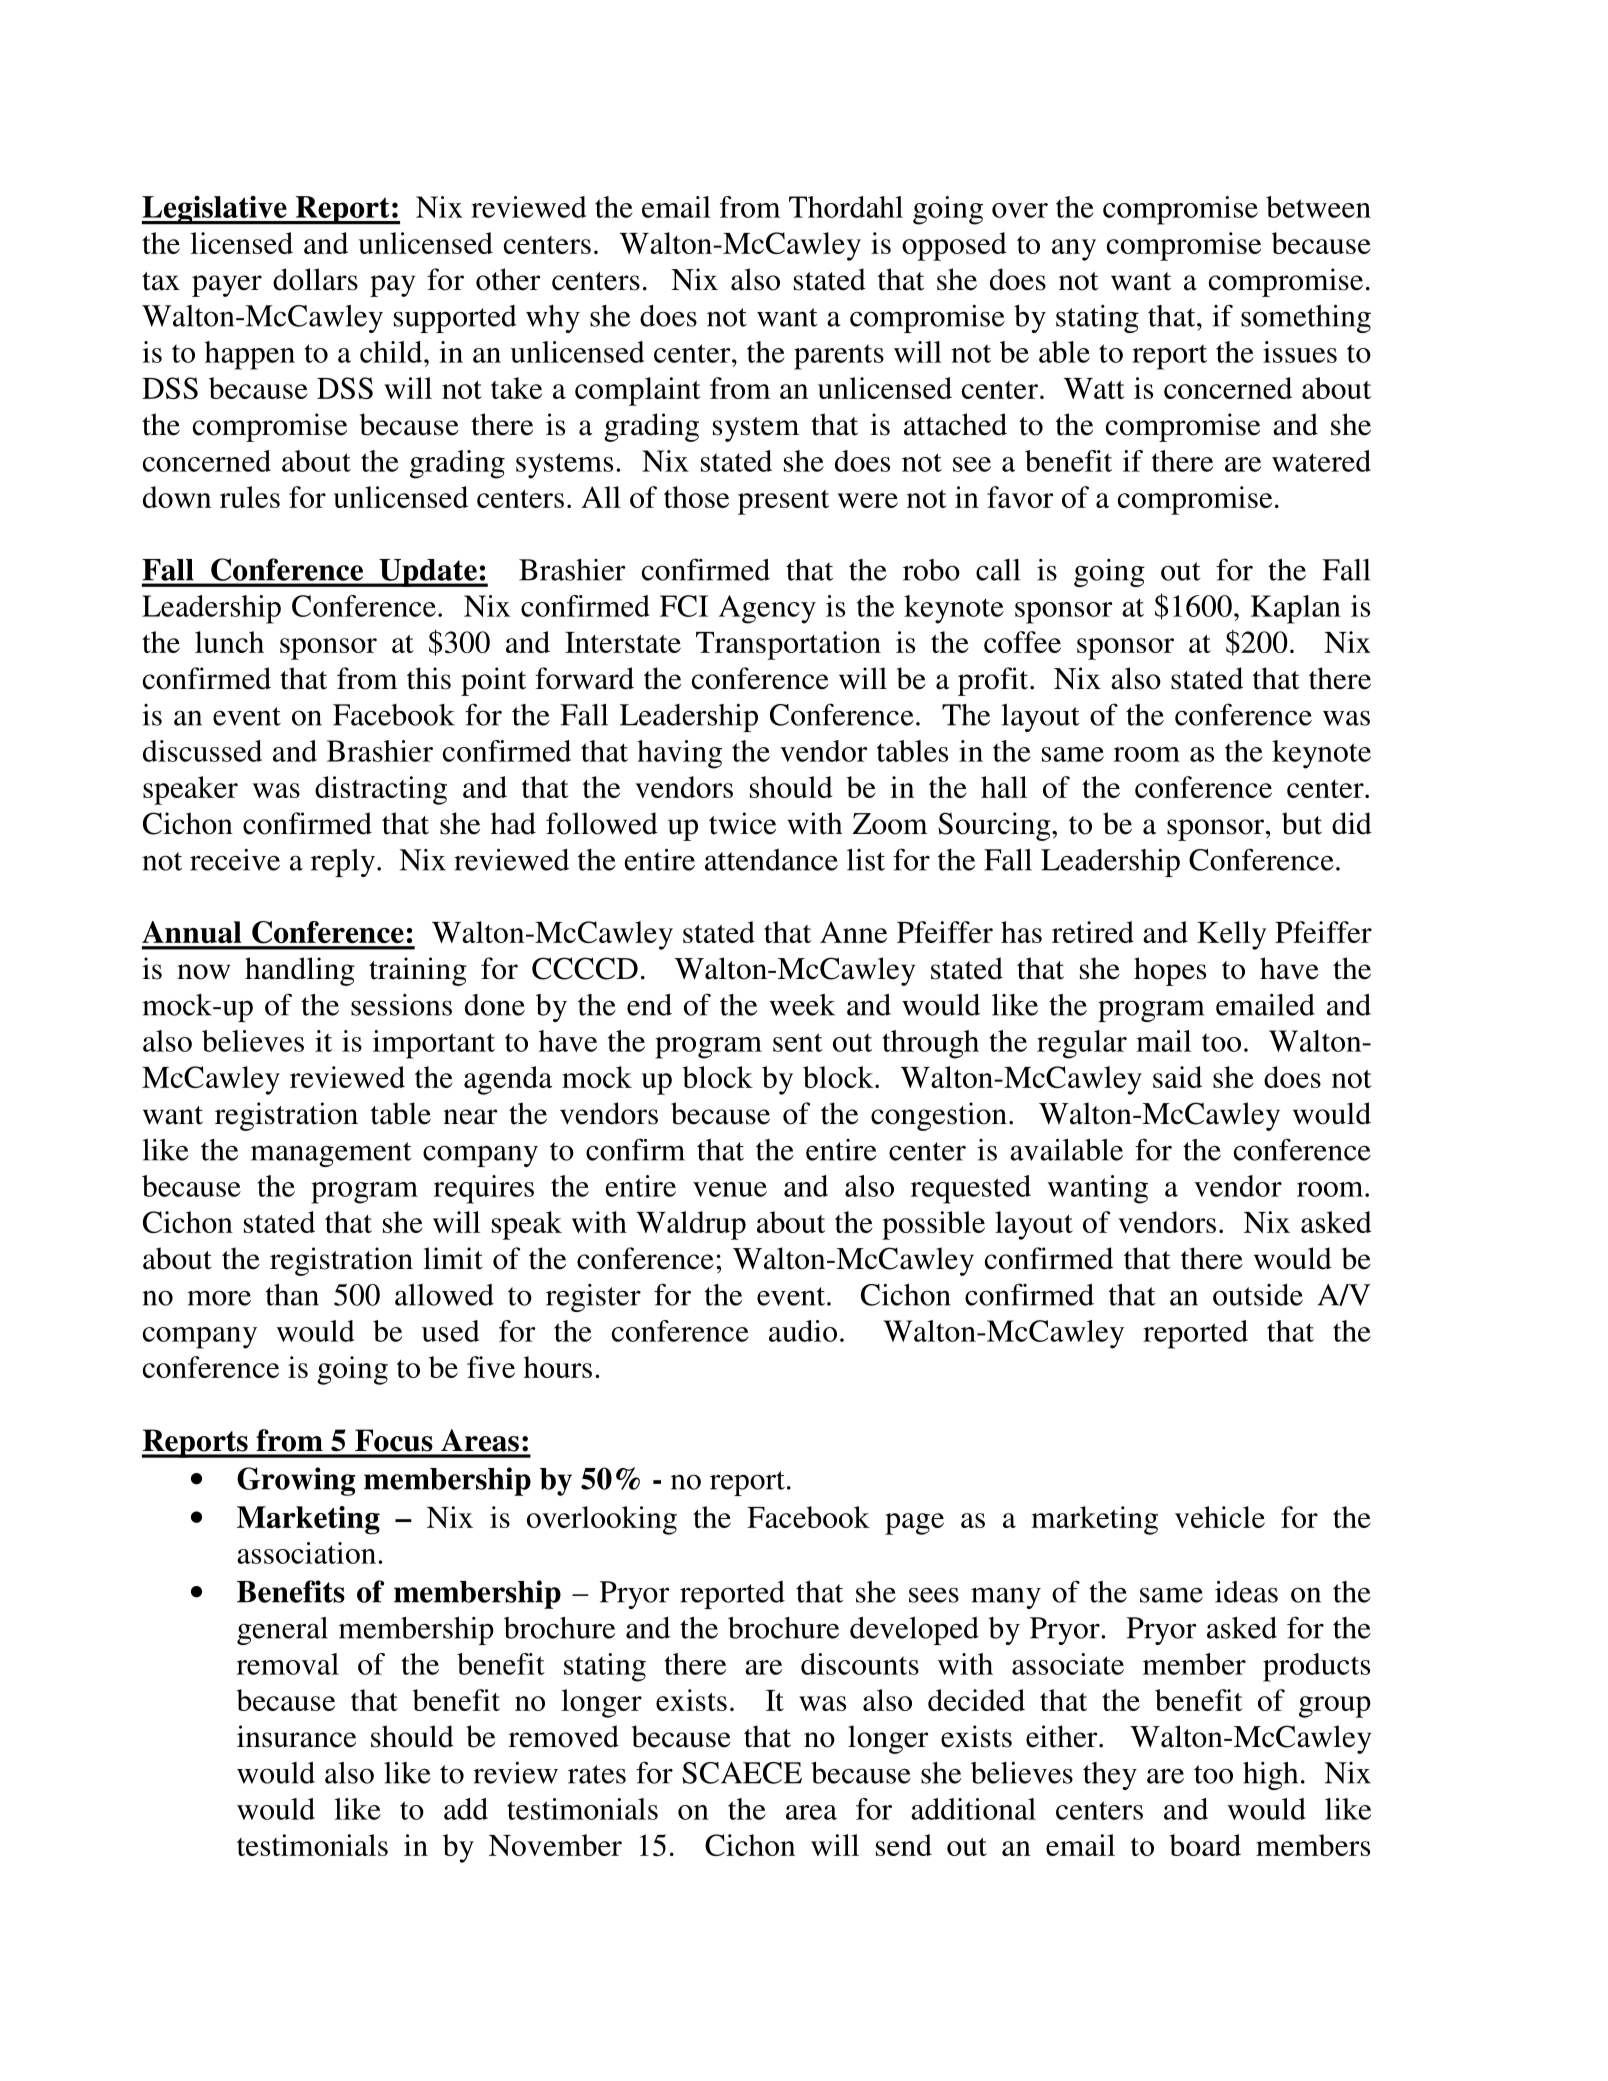 This screenshot has height=2081, width=1608. Describe the element at coordinates (1296, 609) in the screenshot. I see `Kaplan` at that location.
